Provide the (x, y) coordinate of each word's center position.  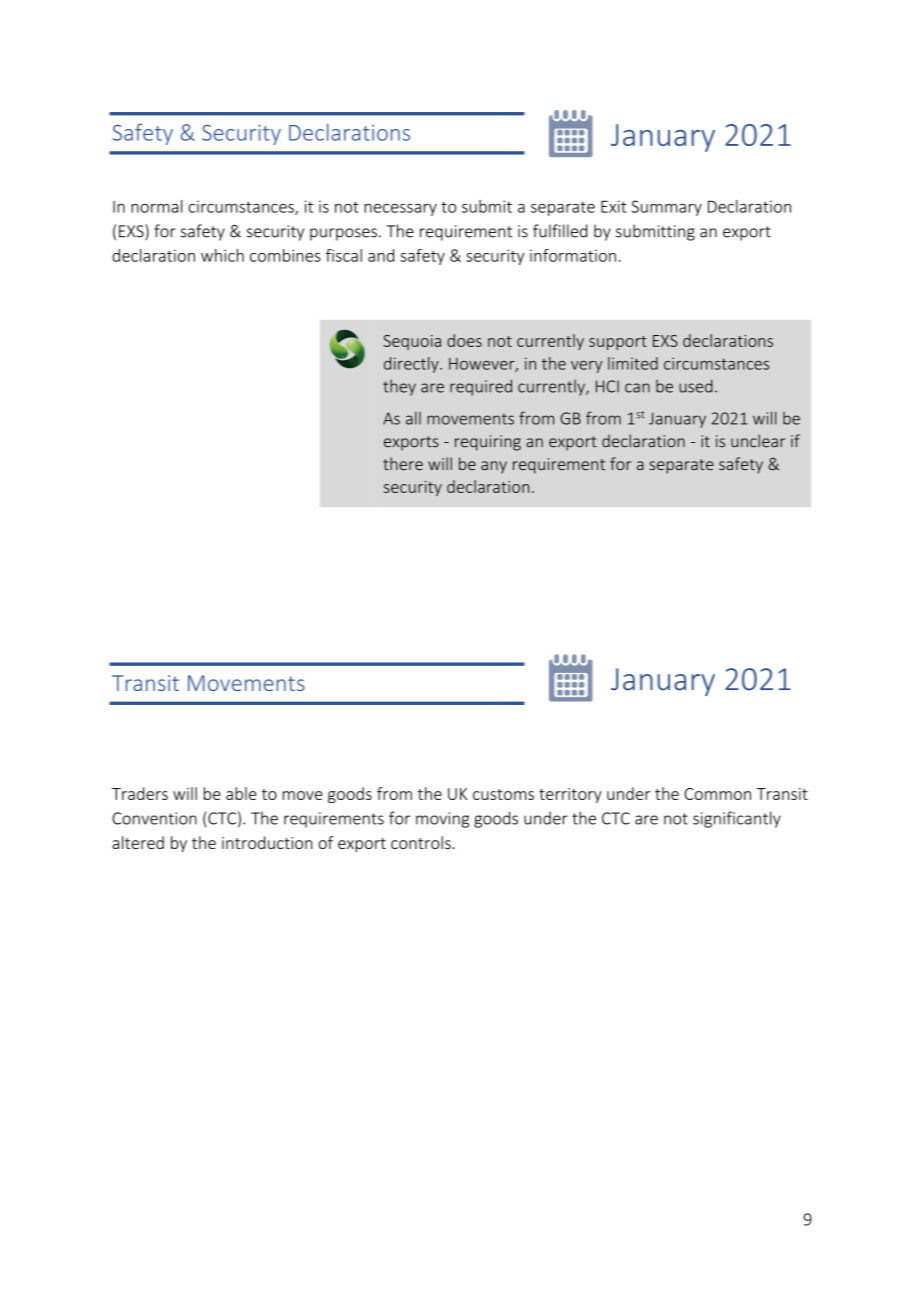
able (241, 793)
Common (718, 794)
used (695, 386)
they (399, 387)
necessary (400, 210)
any (494, 467)
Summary (667, 208)
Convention (154, 818)
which (222, 255)
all (413, 418)
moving (442, 820)
